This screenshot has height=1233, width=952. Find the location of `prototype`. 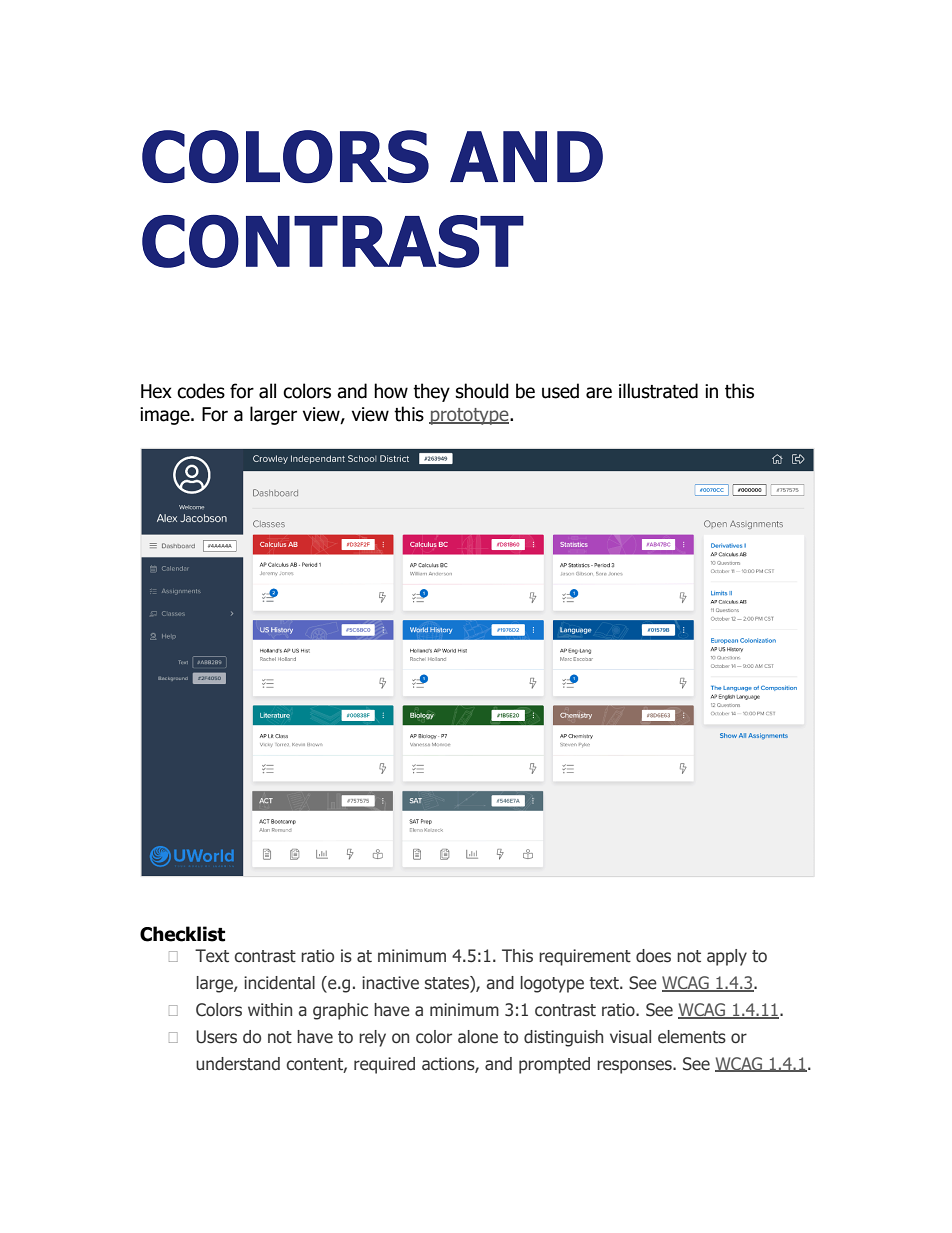

prototype is located at coordinates (470, 416).
